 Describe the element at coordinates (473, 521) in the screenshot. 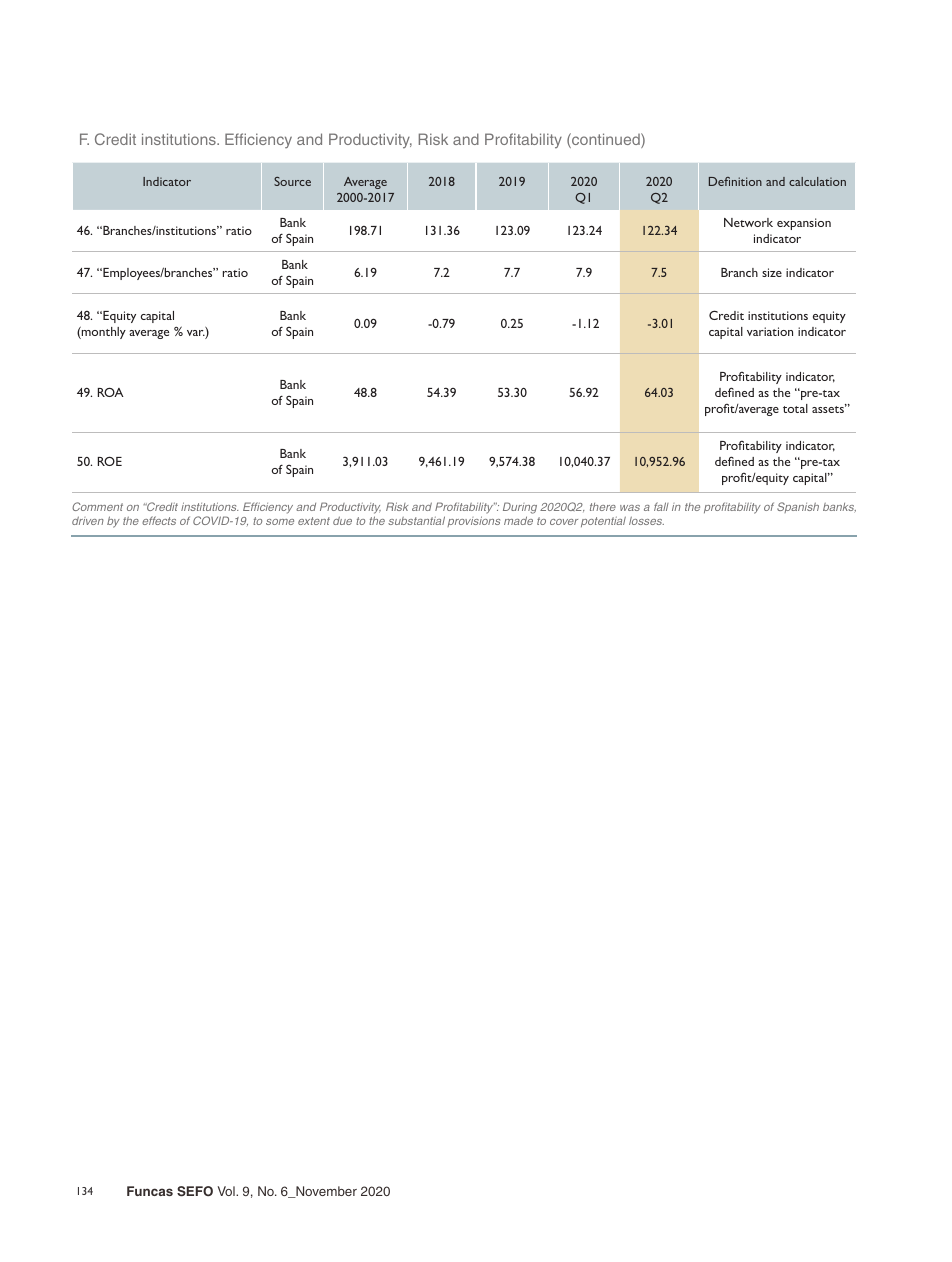

I see `provisions` at that location.
